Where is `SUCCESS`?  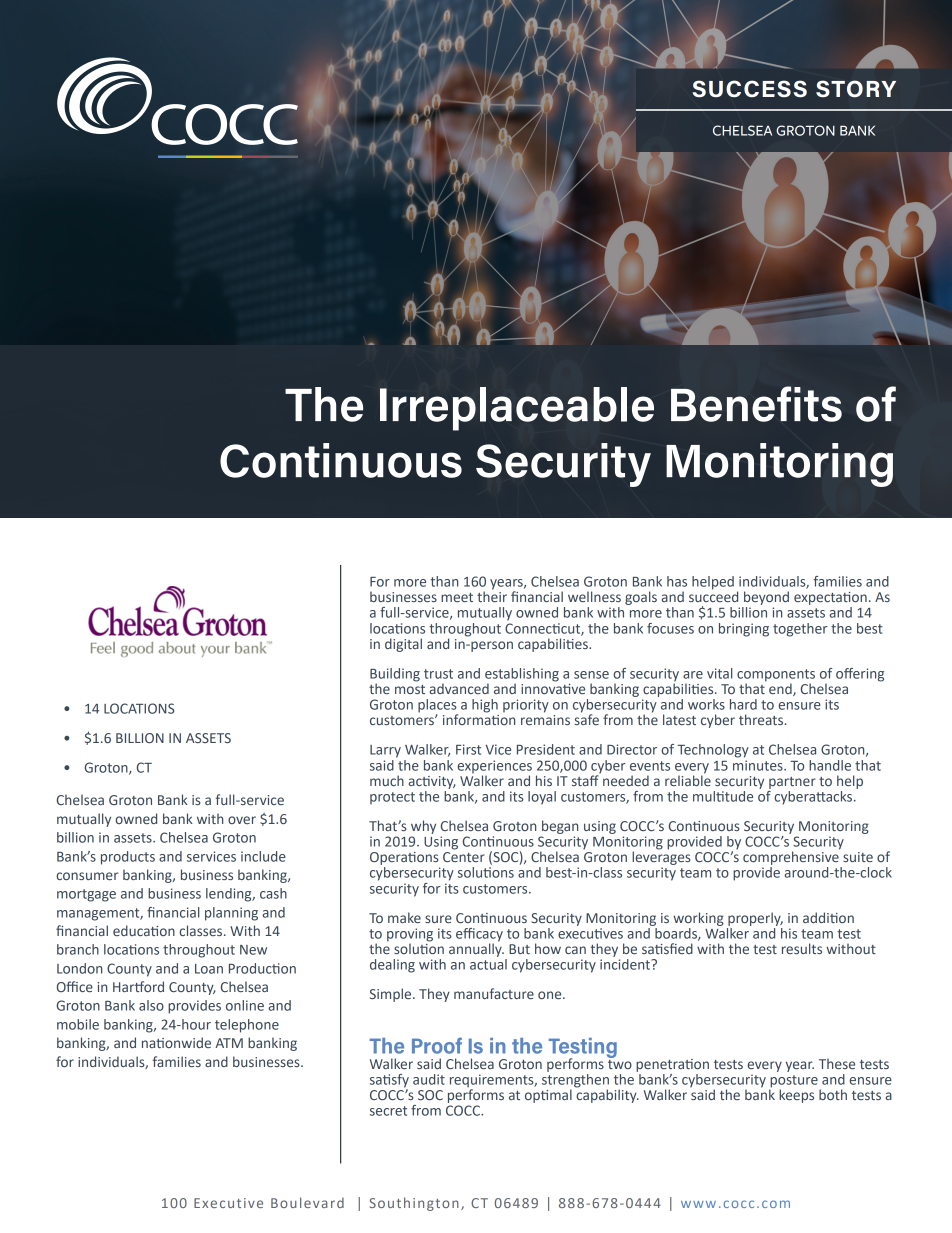 SUCCESS is located at coordinates (749, 89).
